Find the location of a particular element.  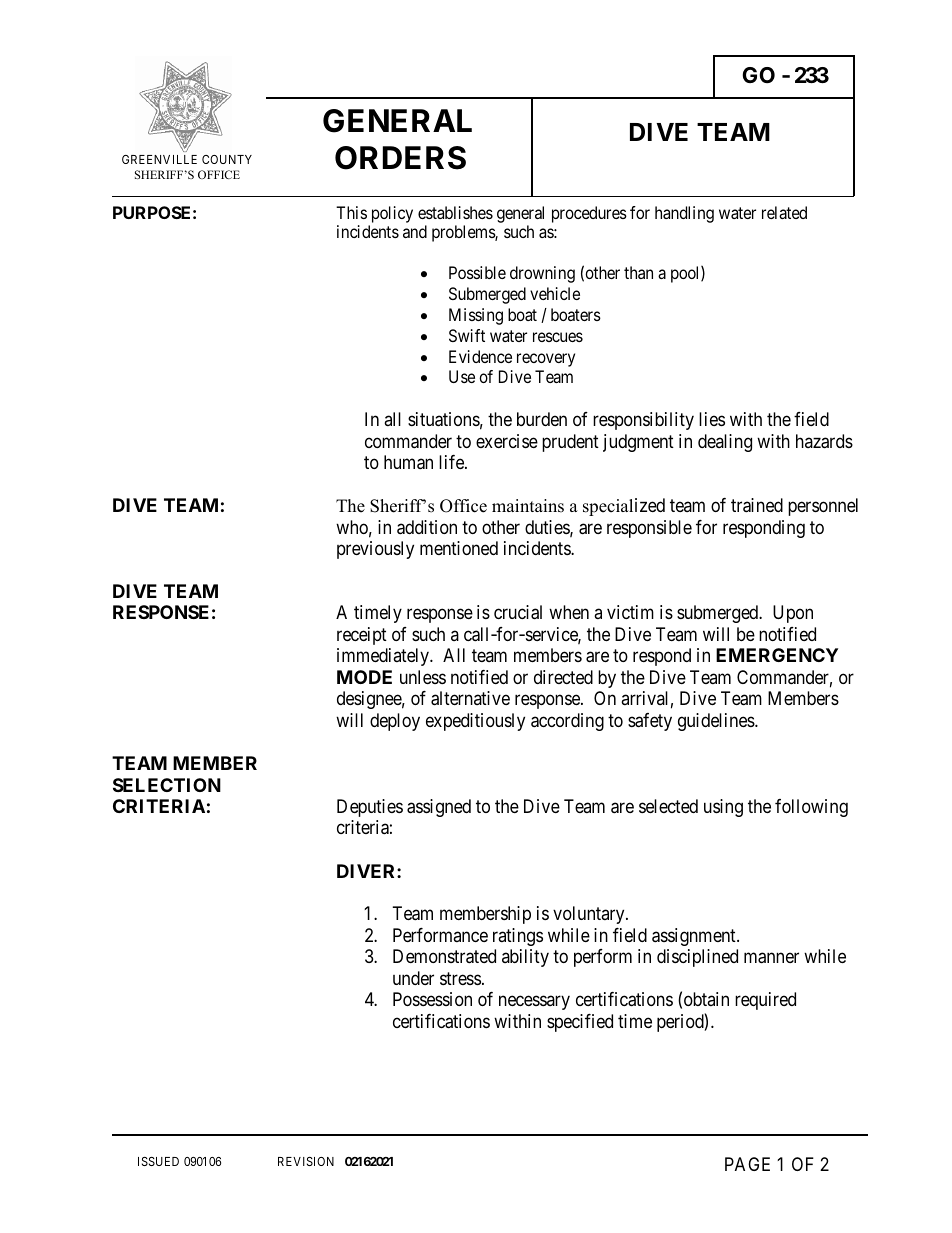

COUNTY is located at coordinates (227, 159).
